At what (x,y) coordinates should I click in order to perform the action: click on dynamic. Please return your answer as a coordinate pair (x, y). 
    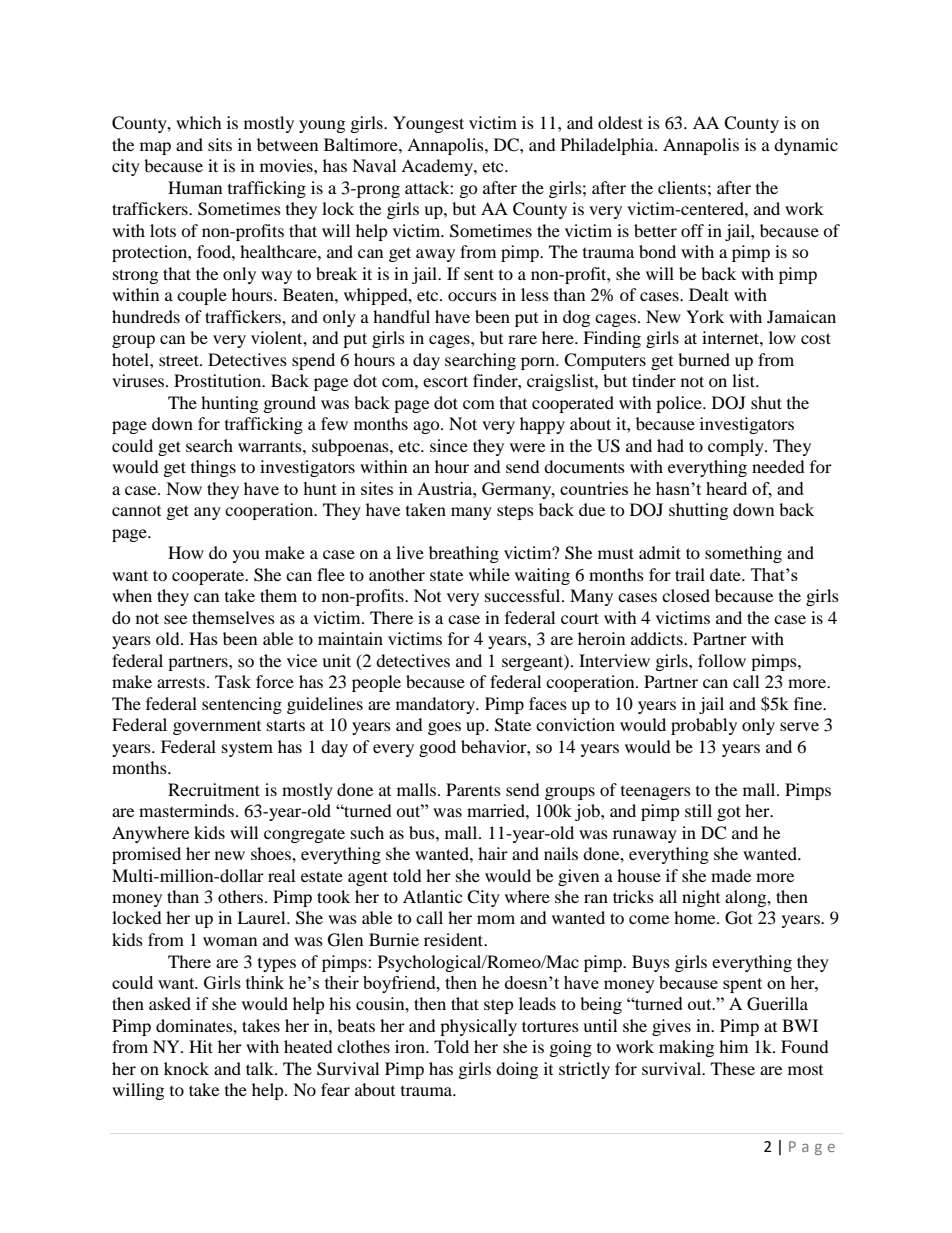
    Looking at the image, I should click on (806, 146).
